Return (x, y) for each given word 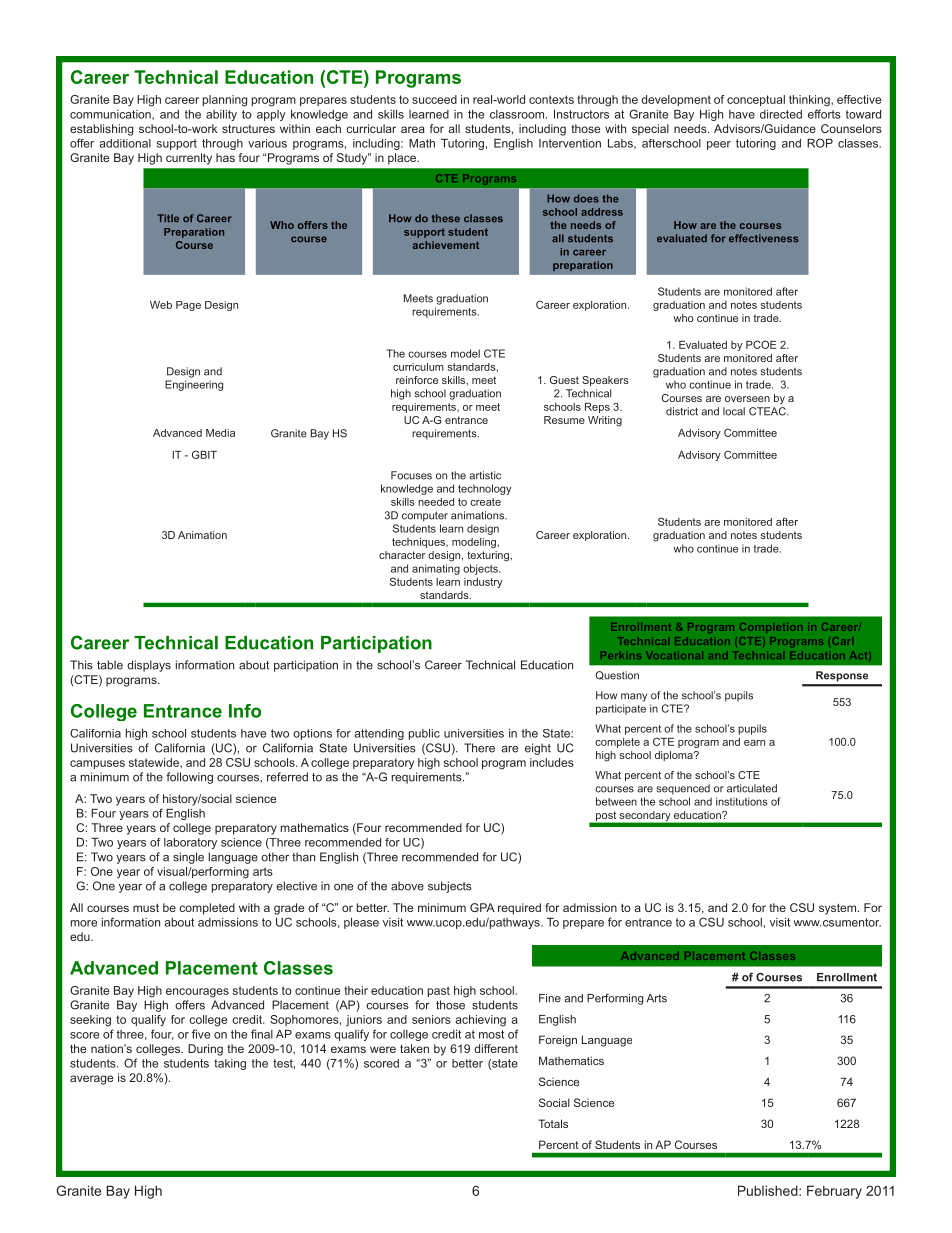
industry (483, 583)
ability (221, 115)
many (634, 697)
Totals (553, 1123)
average (91, 1080)
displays (149, 666)
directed (781, 114)
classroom (517, 114)
